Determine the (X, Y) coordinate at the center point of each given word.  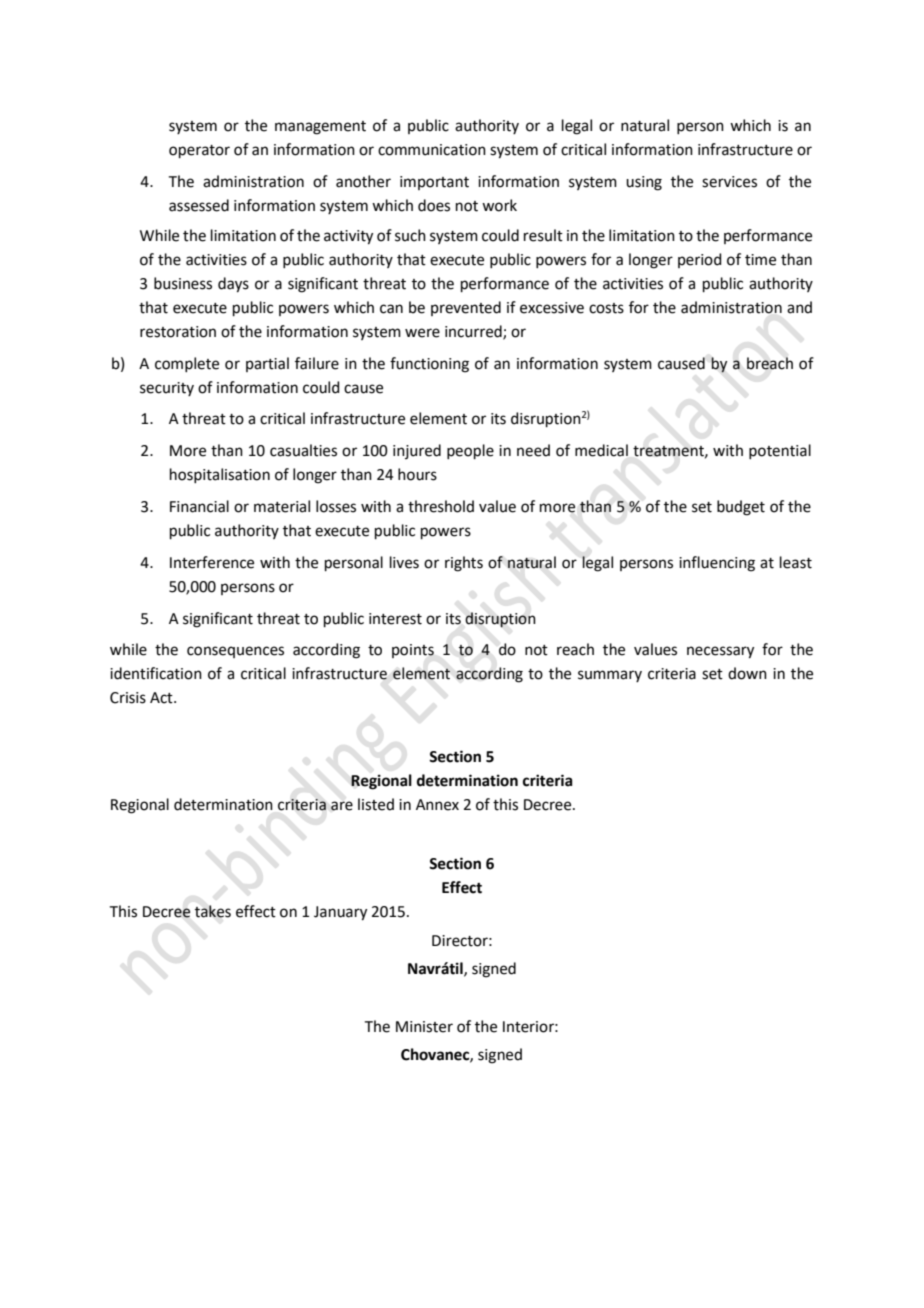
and (799, 307)
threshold (441, 506)
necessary (720, 652)
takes (213, 911)
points (413, 651)
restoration (178, 332)
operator (199, 151)
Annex (437, 805)
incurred (474, 332)
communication (432, 150)
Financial (199, 506)
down (747, 673)
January (340, 913)
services (729, 182)
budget (741, 508)
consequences (235, 652)
